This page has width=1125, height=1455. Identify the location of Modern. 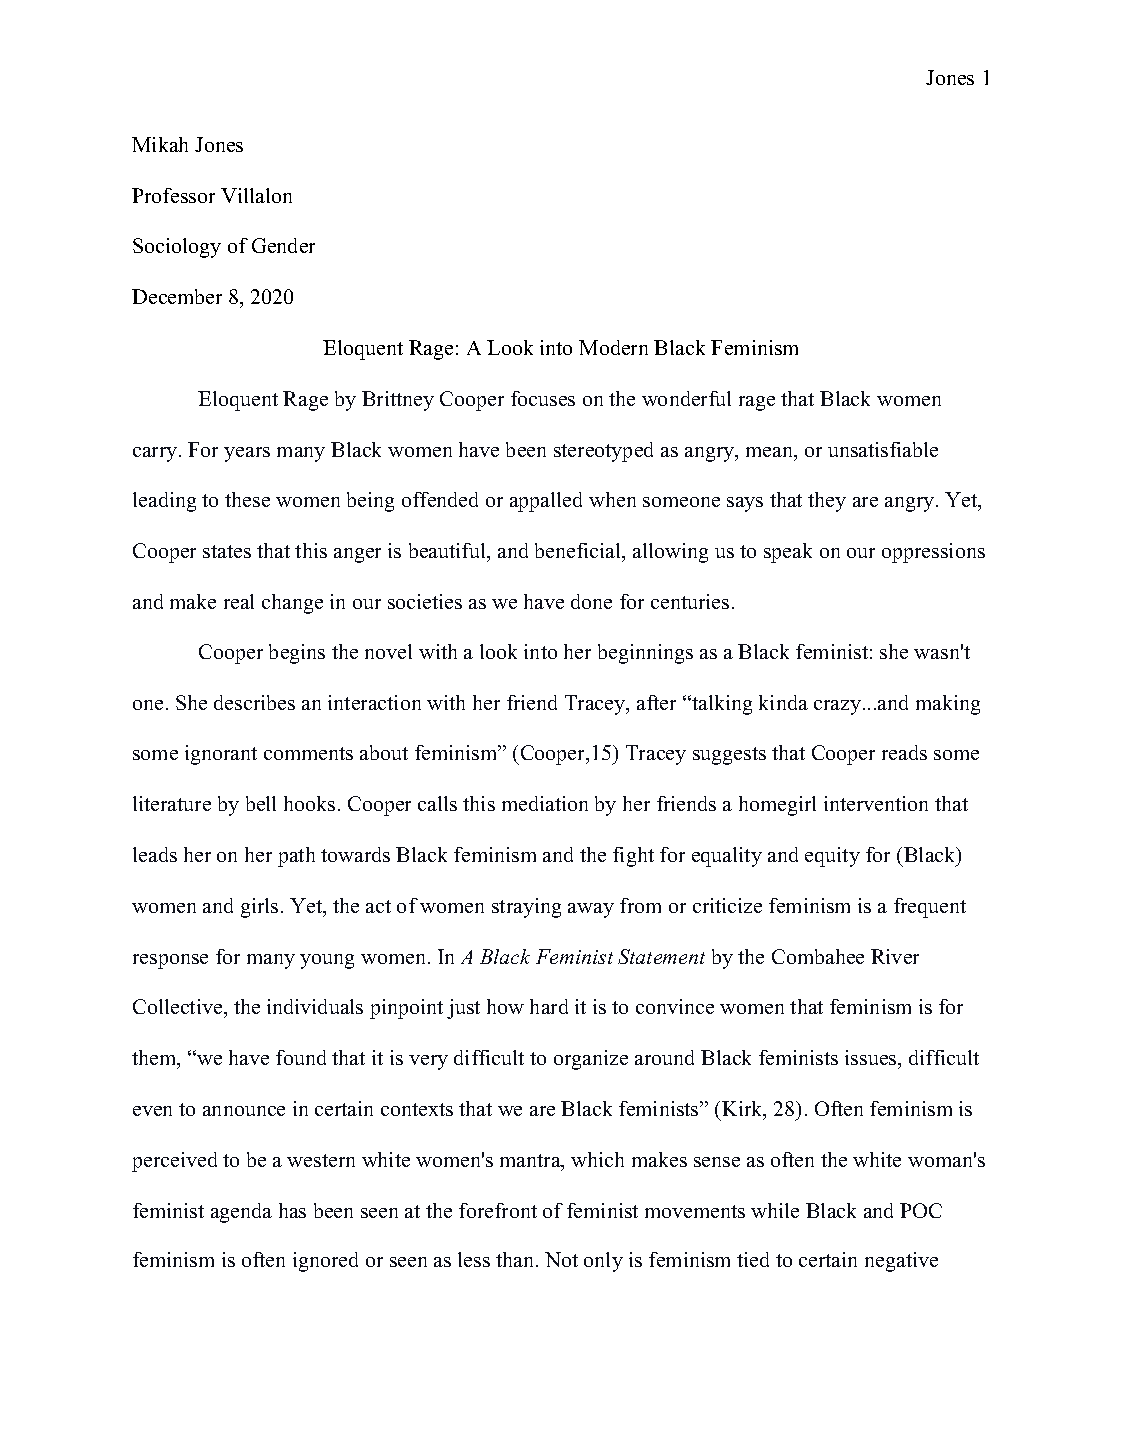
(613, 347).
